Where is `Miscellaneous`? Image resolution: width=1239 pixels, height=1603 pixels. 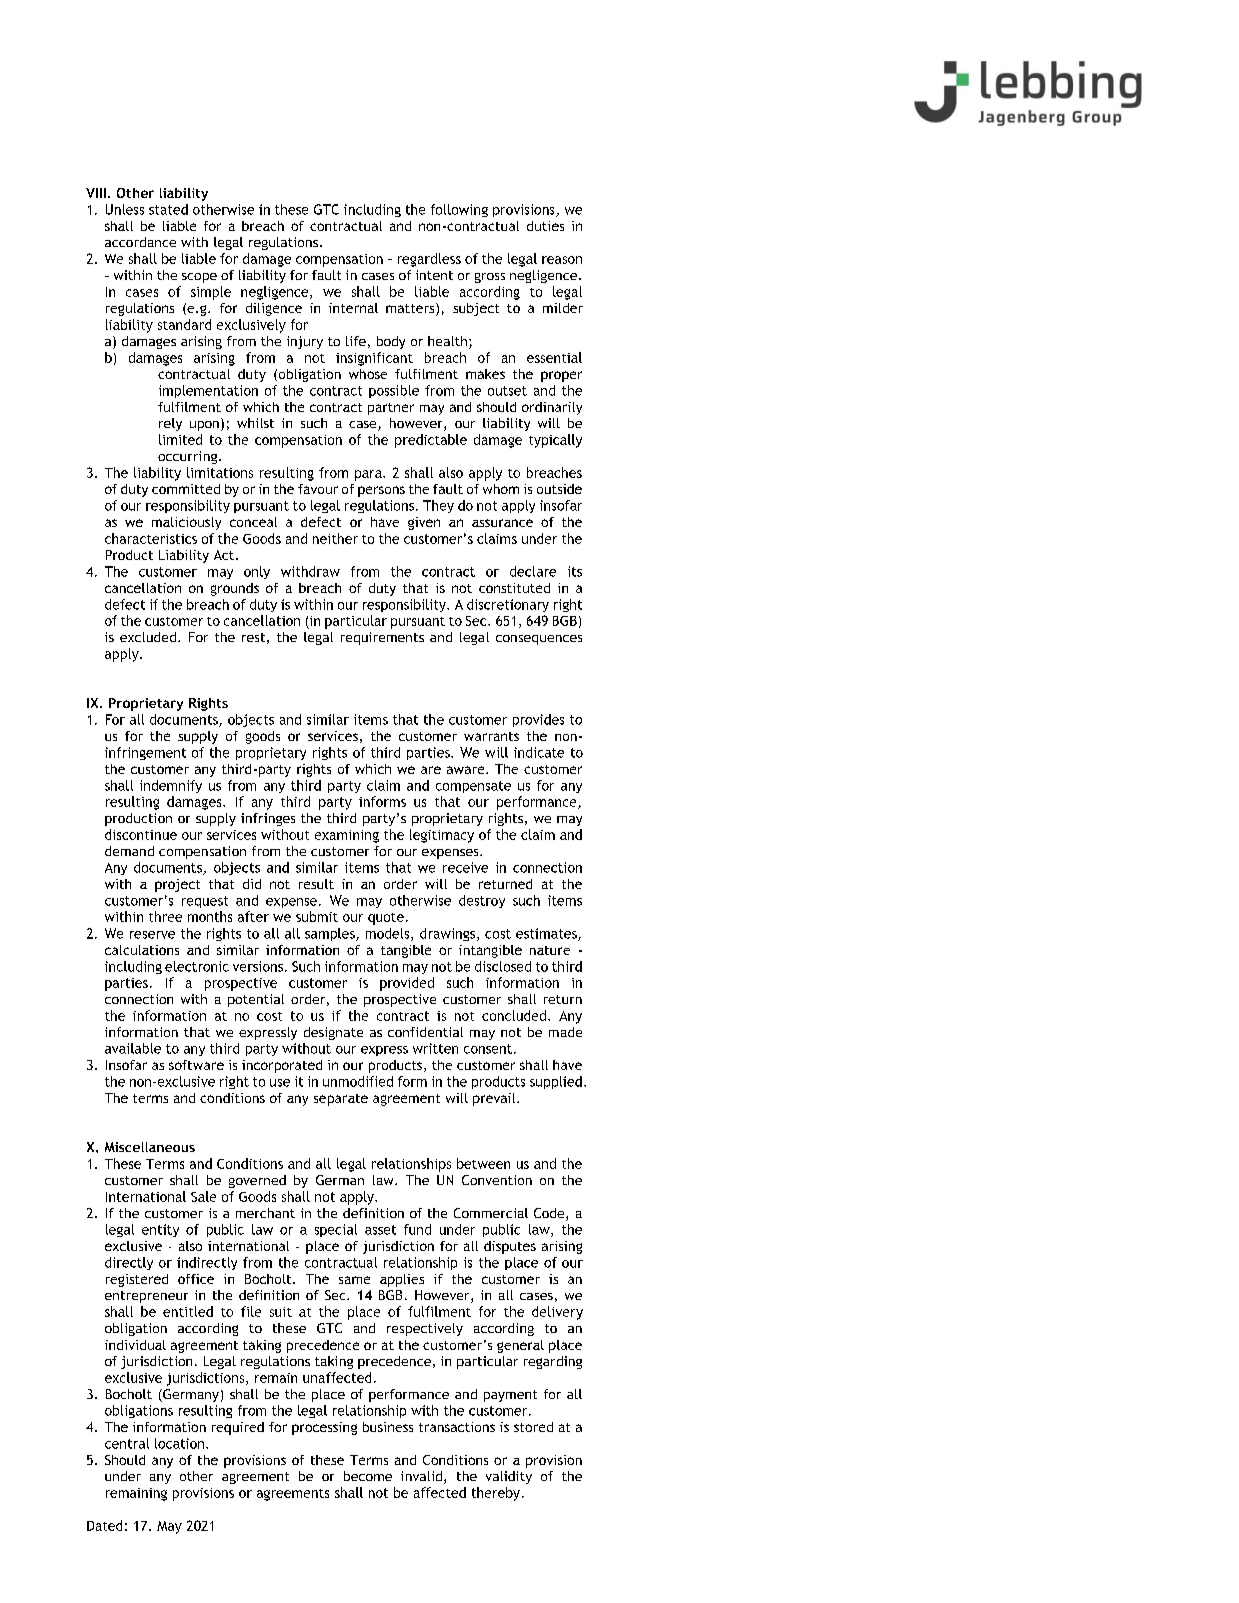
Miscellaneous is located at coordinates (150, 1147).
